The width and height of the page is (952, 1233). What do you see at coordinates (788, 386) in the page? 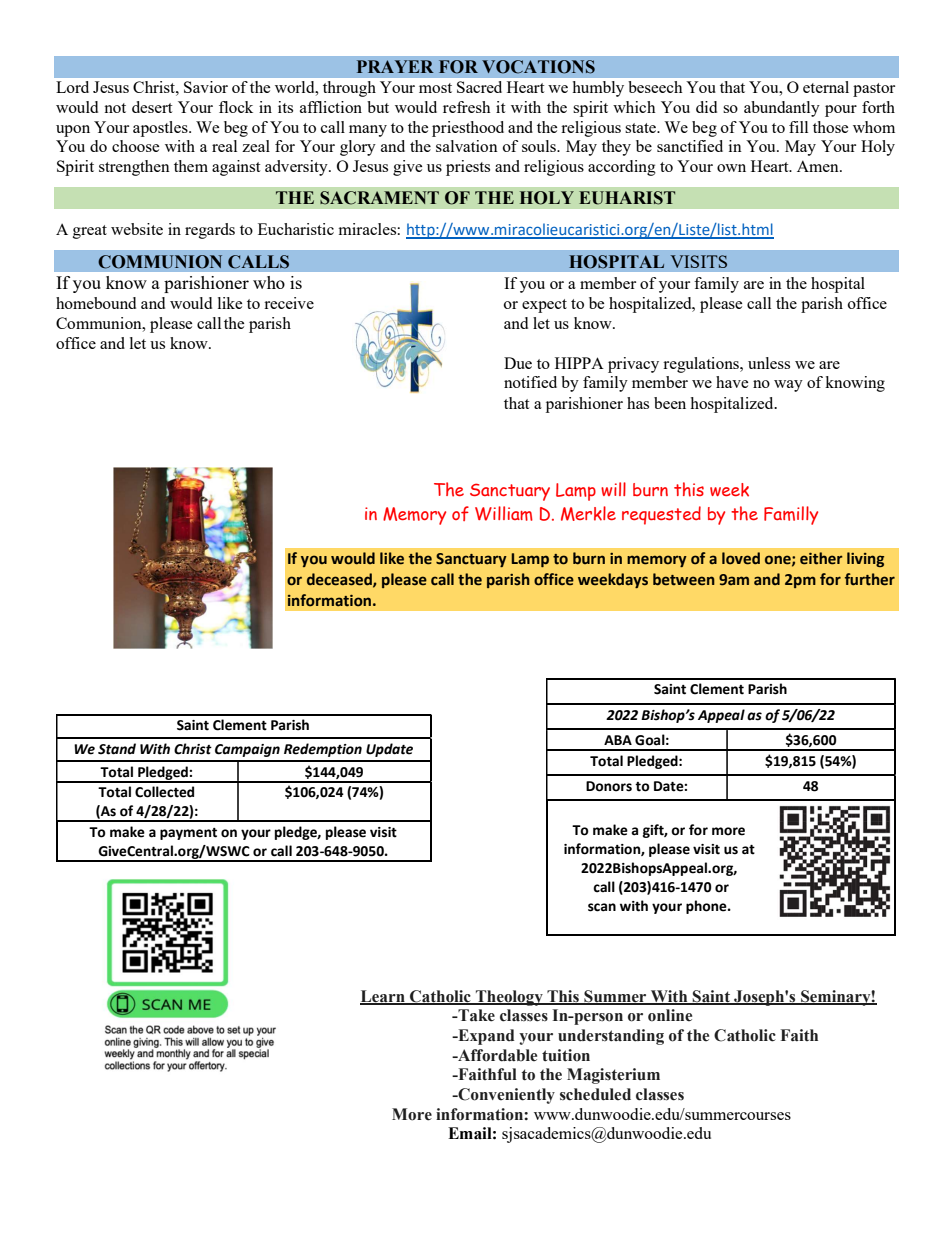
I see `way` at bounding box center [788, 386].
